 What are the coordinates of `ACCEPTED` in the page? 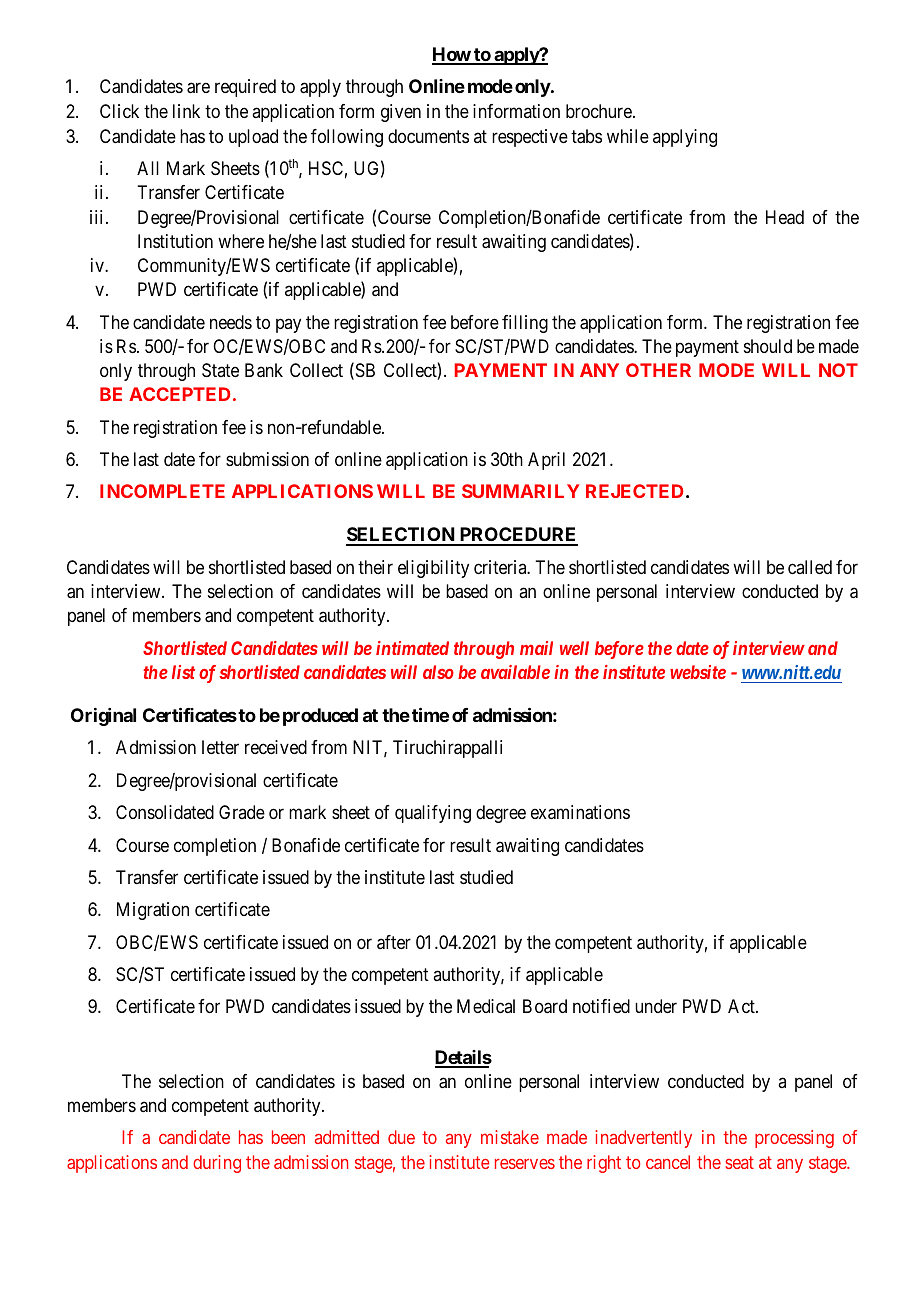 It's located at (180, 394).
